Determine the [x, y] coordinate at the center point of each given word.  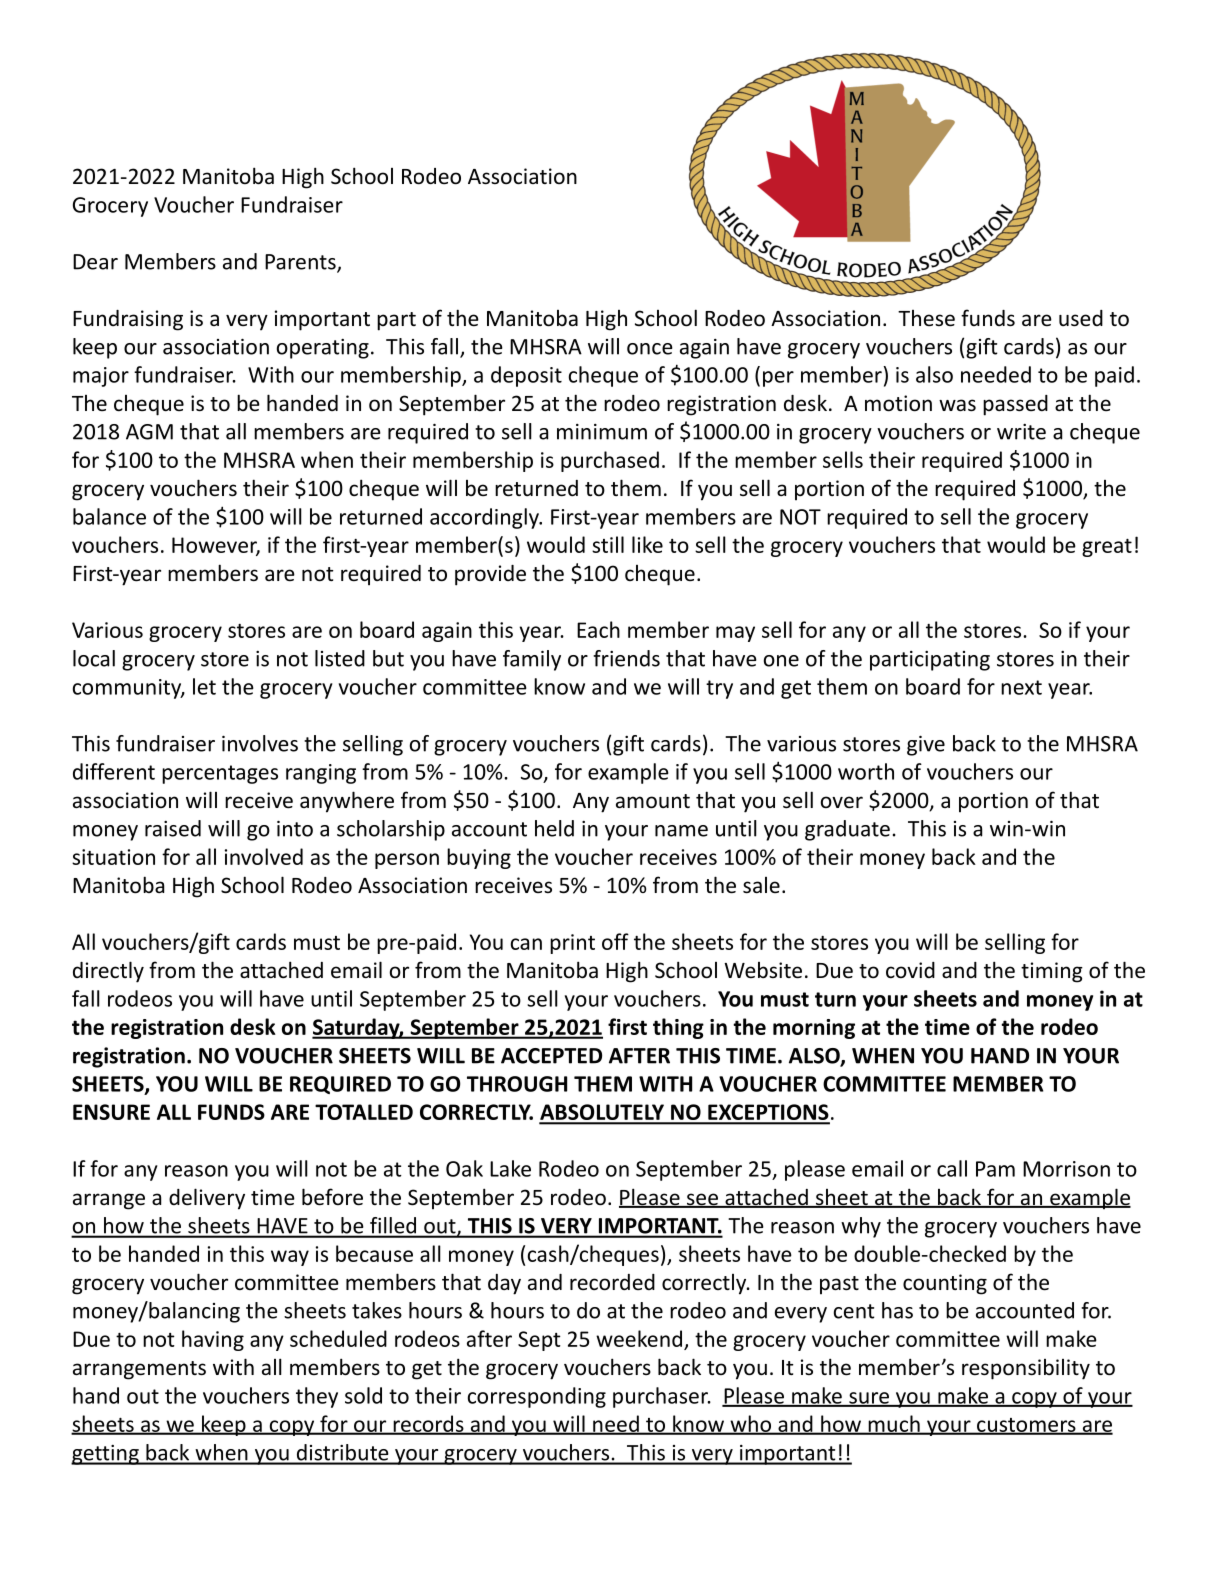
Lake [510, 1168]
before [332, 1197]
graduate [847, 830]
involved [264, 856]
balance [109, 516]
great [1107, 548]
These [926, 318]
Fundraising [128, 320]
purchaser [661, 1397]
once [650, 349]
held [554, 828]
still [608, 544]
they [317, 1397]
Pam [995, 1169]
